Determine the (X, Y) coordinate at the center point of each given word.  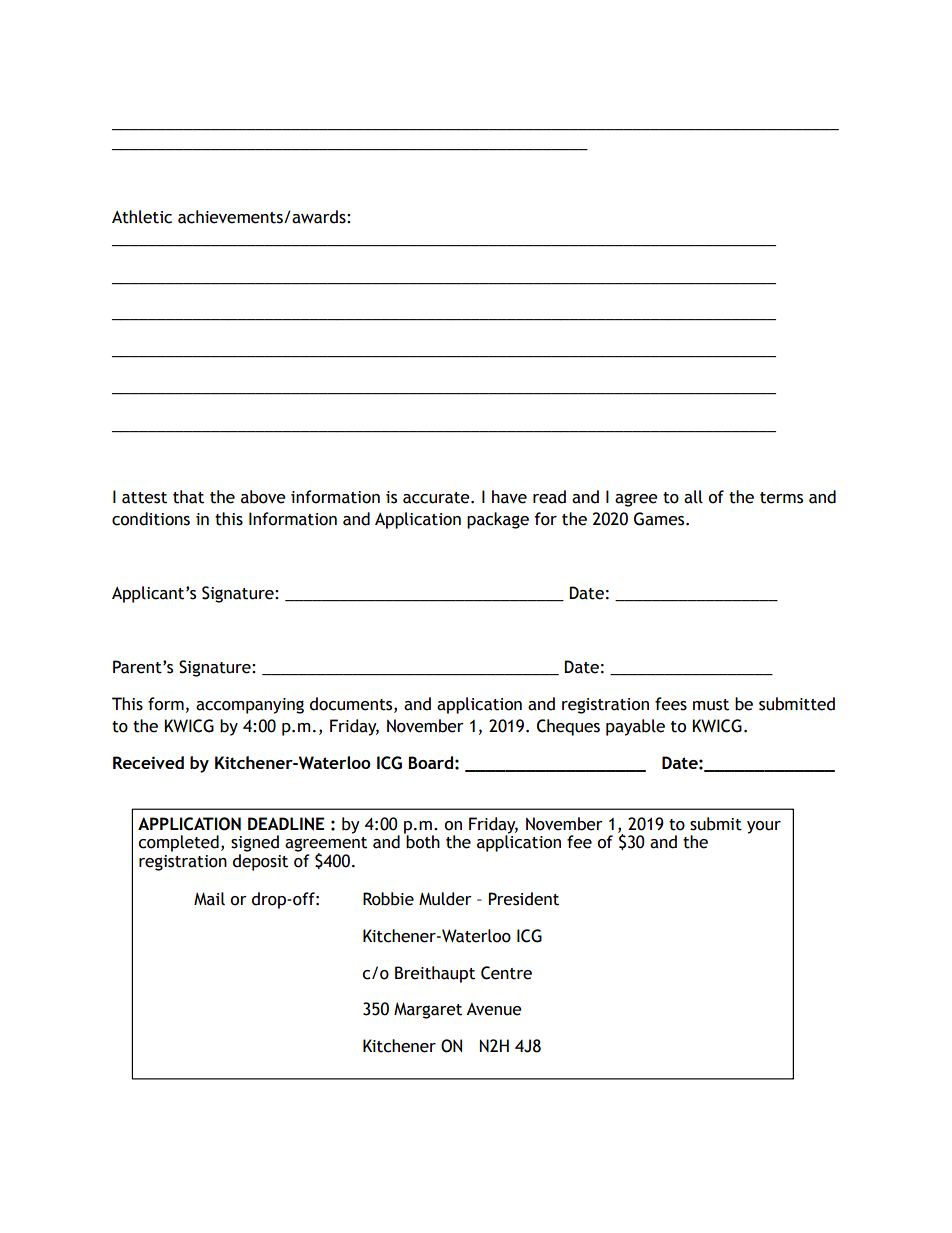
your (764, 827)
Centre (506, 973)
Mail (209, 899)
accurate (437, 498)
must (711, 705)
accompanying (250, 706)
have (509, 497)
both (422, 841)
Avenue (494, 1009)
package (498, 520)
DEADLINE (286, 824)
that (188, 497)
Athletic (142, 217)
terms (781, 498)
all (693, 497)
